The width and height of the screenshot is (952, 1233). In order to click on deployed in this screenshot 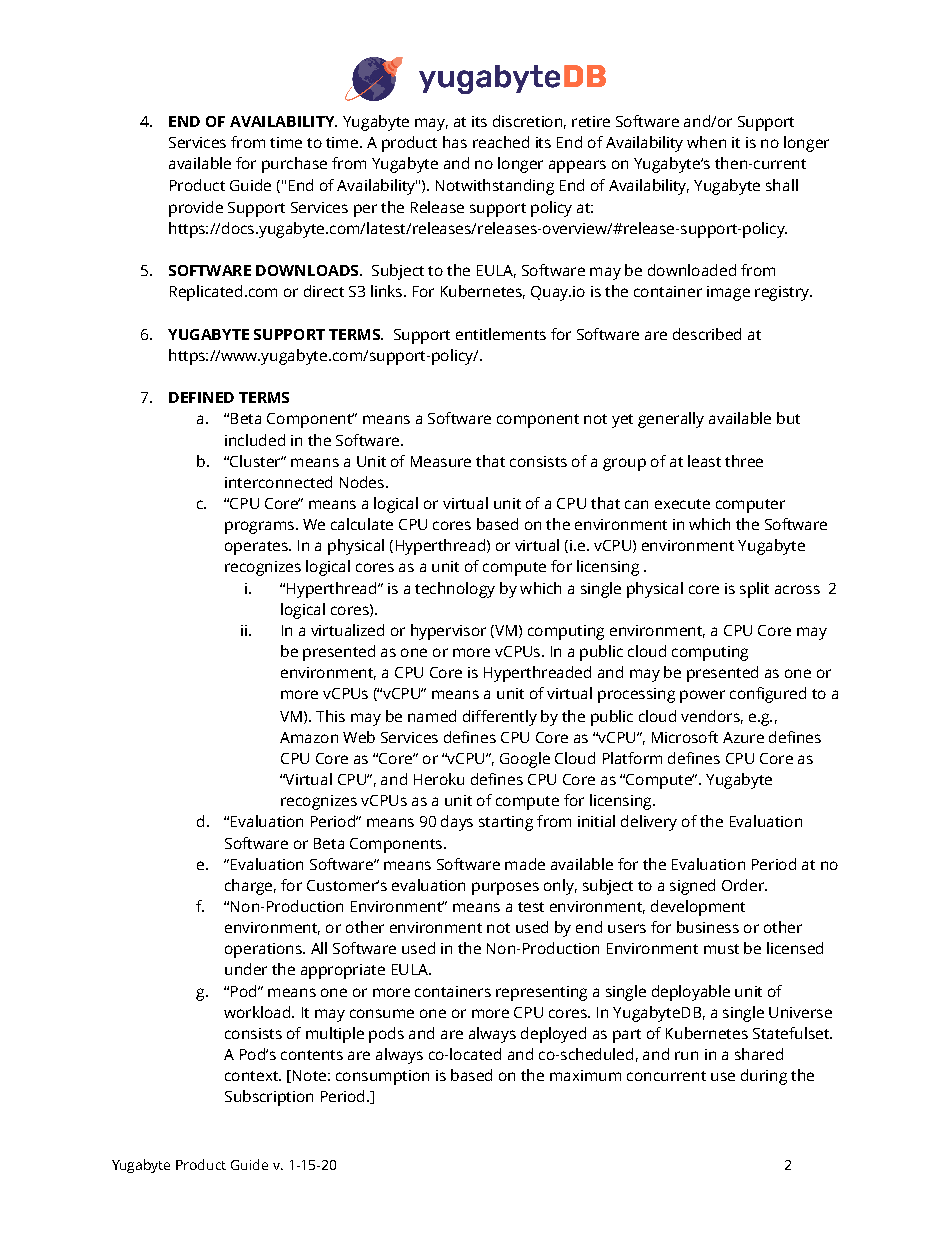, I will do `click(553, 1035)`.
